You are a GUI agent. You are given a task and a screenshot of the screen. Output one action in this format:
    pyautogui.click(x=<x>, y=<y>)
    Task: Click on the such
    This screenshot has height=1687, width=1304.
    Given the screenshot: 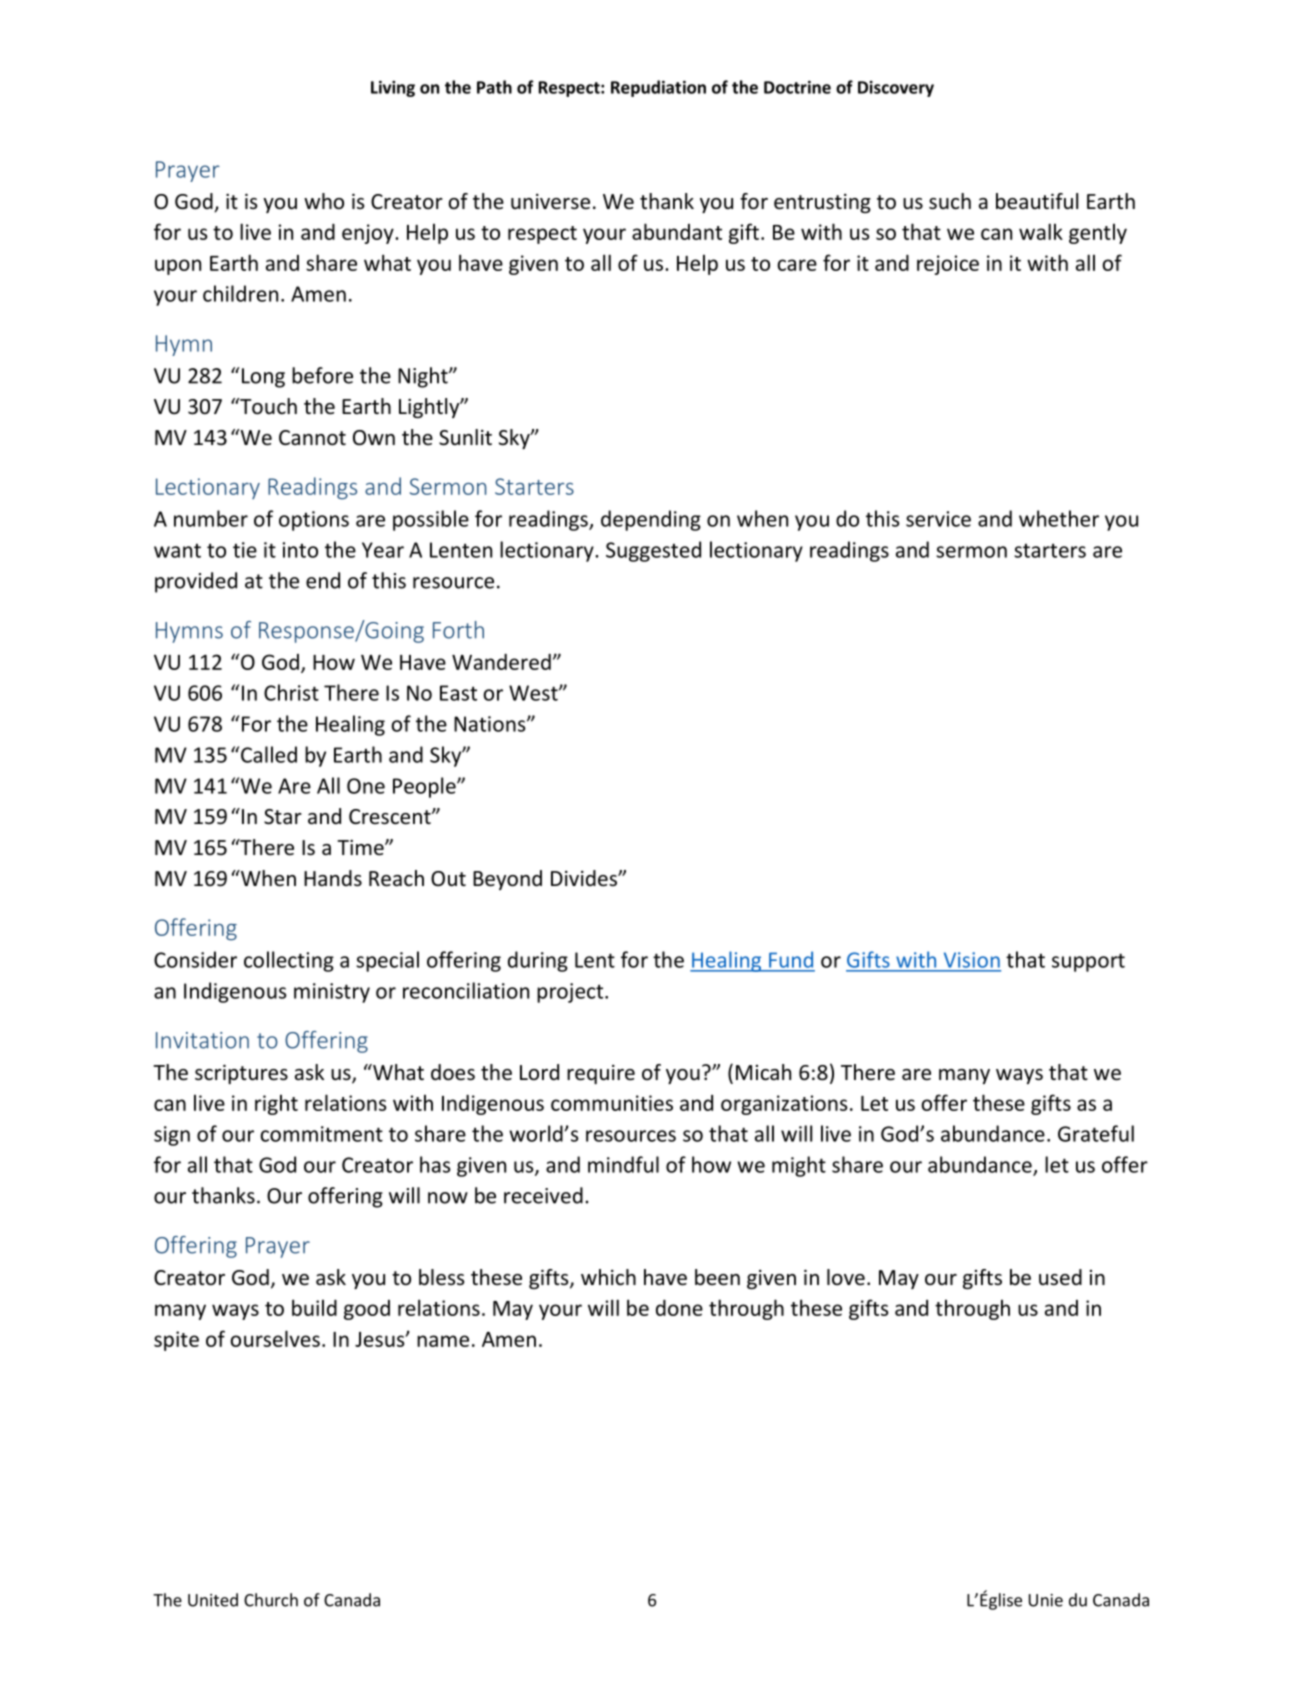 What is the action you would take?
    pyautogui.click(x=950, y=201)
